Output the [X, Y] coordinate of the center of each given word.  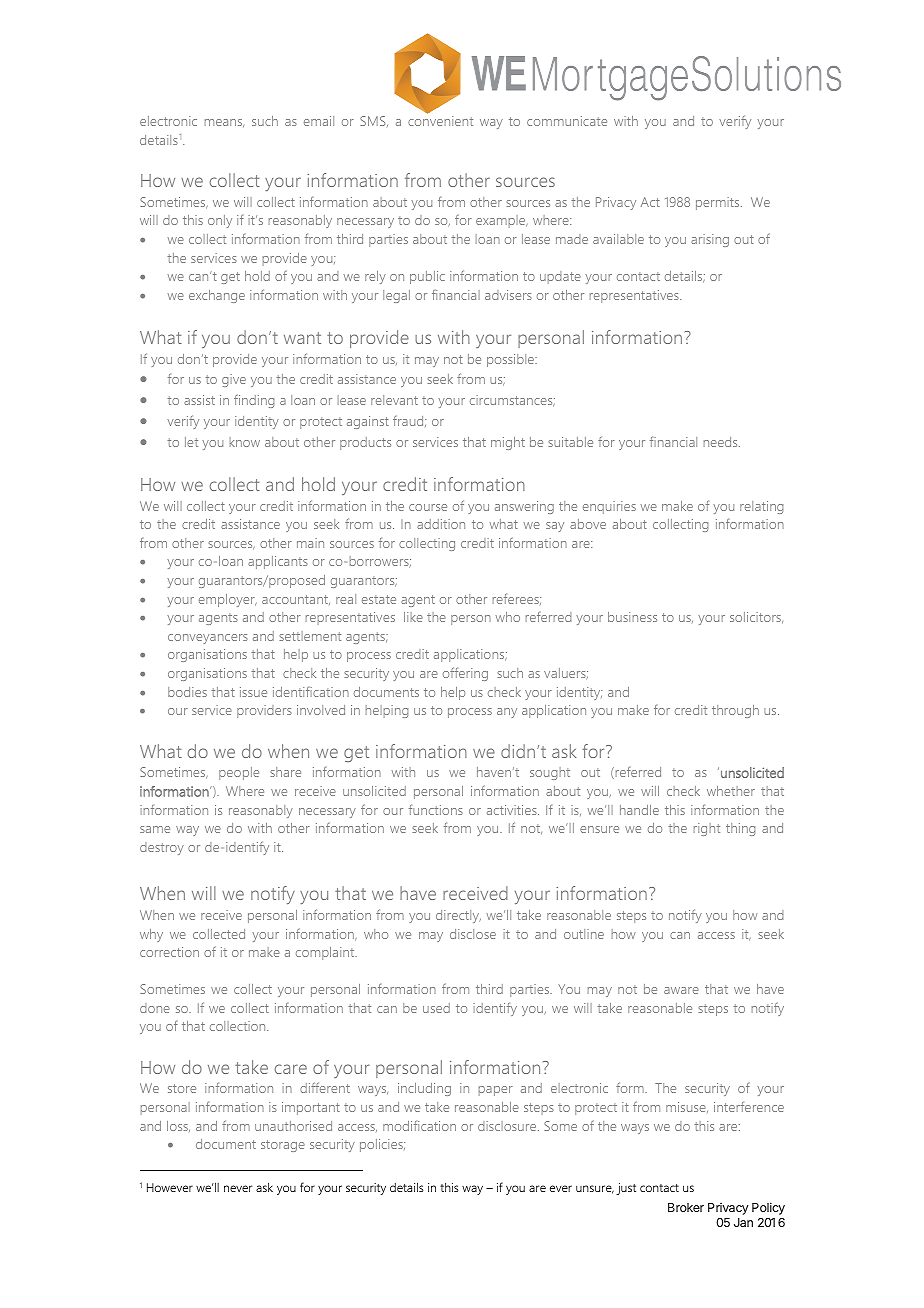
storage [283, 1146]
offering [465, 674]
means [224, 123]
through [735, 711]
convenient [440, 121]
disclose [473, 934]
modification [419, 1125]
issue [253, 692]
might [508, 443]
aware [681, 990]
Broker [686, 1207]
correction [169, 952]
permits [719, 203]
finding [254, 401]
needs [722, 442]
